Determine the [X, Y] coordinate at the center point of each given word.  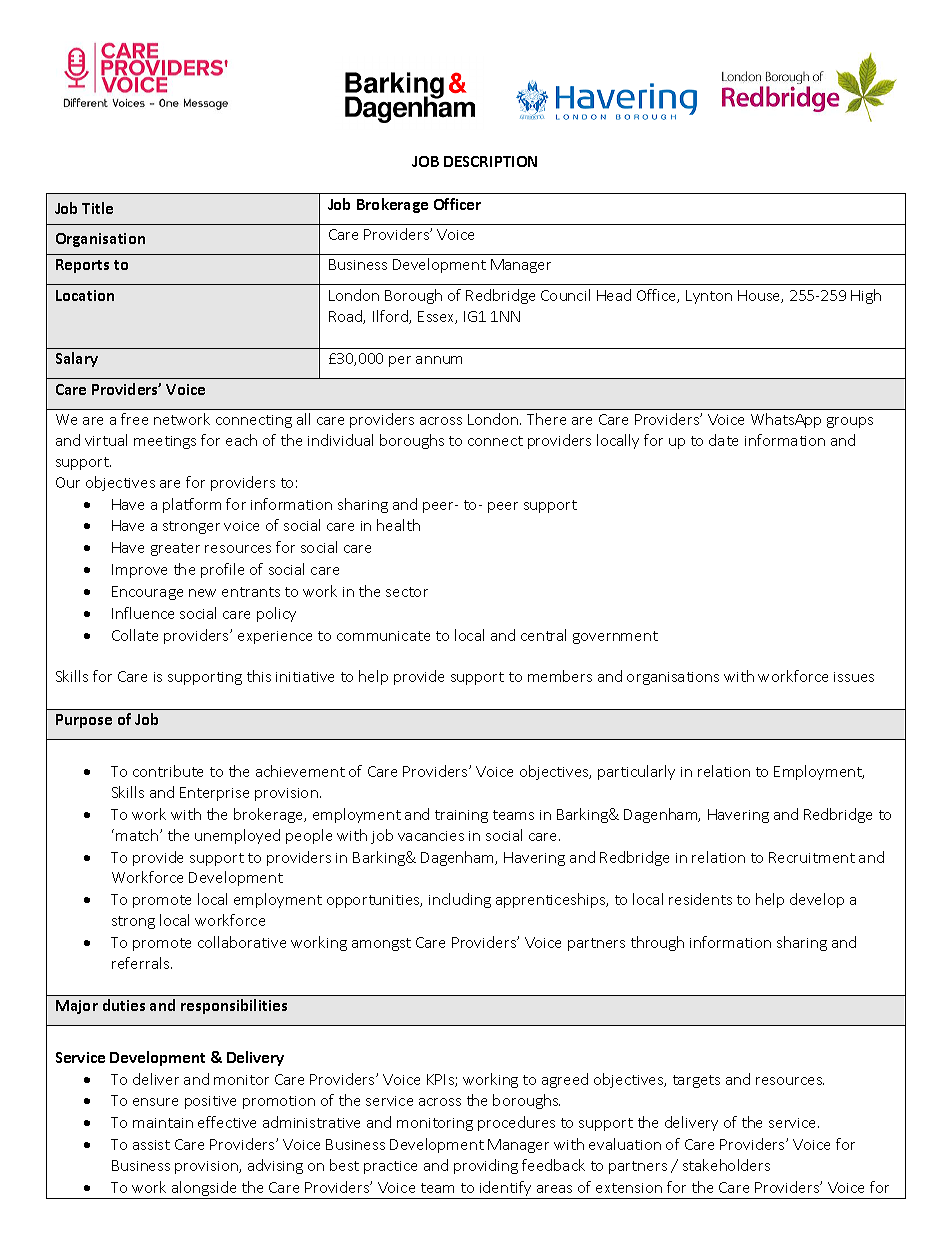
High [866, 296]
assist [151, 1145]
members [560, 676]
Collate [135, 635]
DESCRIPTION [490, 161]
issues [854, 677]
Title [97, 208]
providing [486, 1166]
